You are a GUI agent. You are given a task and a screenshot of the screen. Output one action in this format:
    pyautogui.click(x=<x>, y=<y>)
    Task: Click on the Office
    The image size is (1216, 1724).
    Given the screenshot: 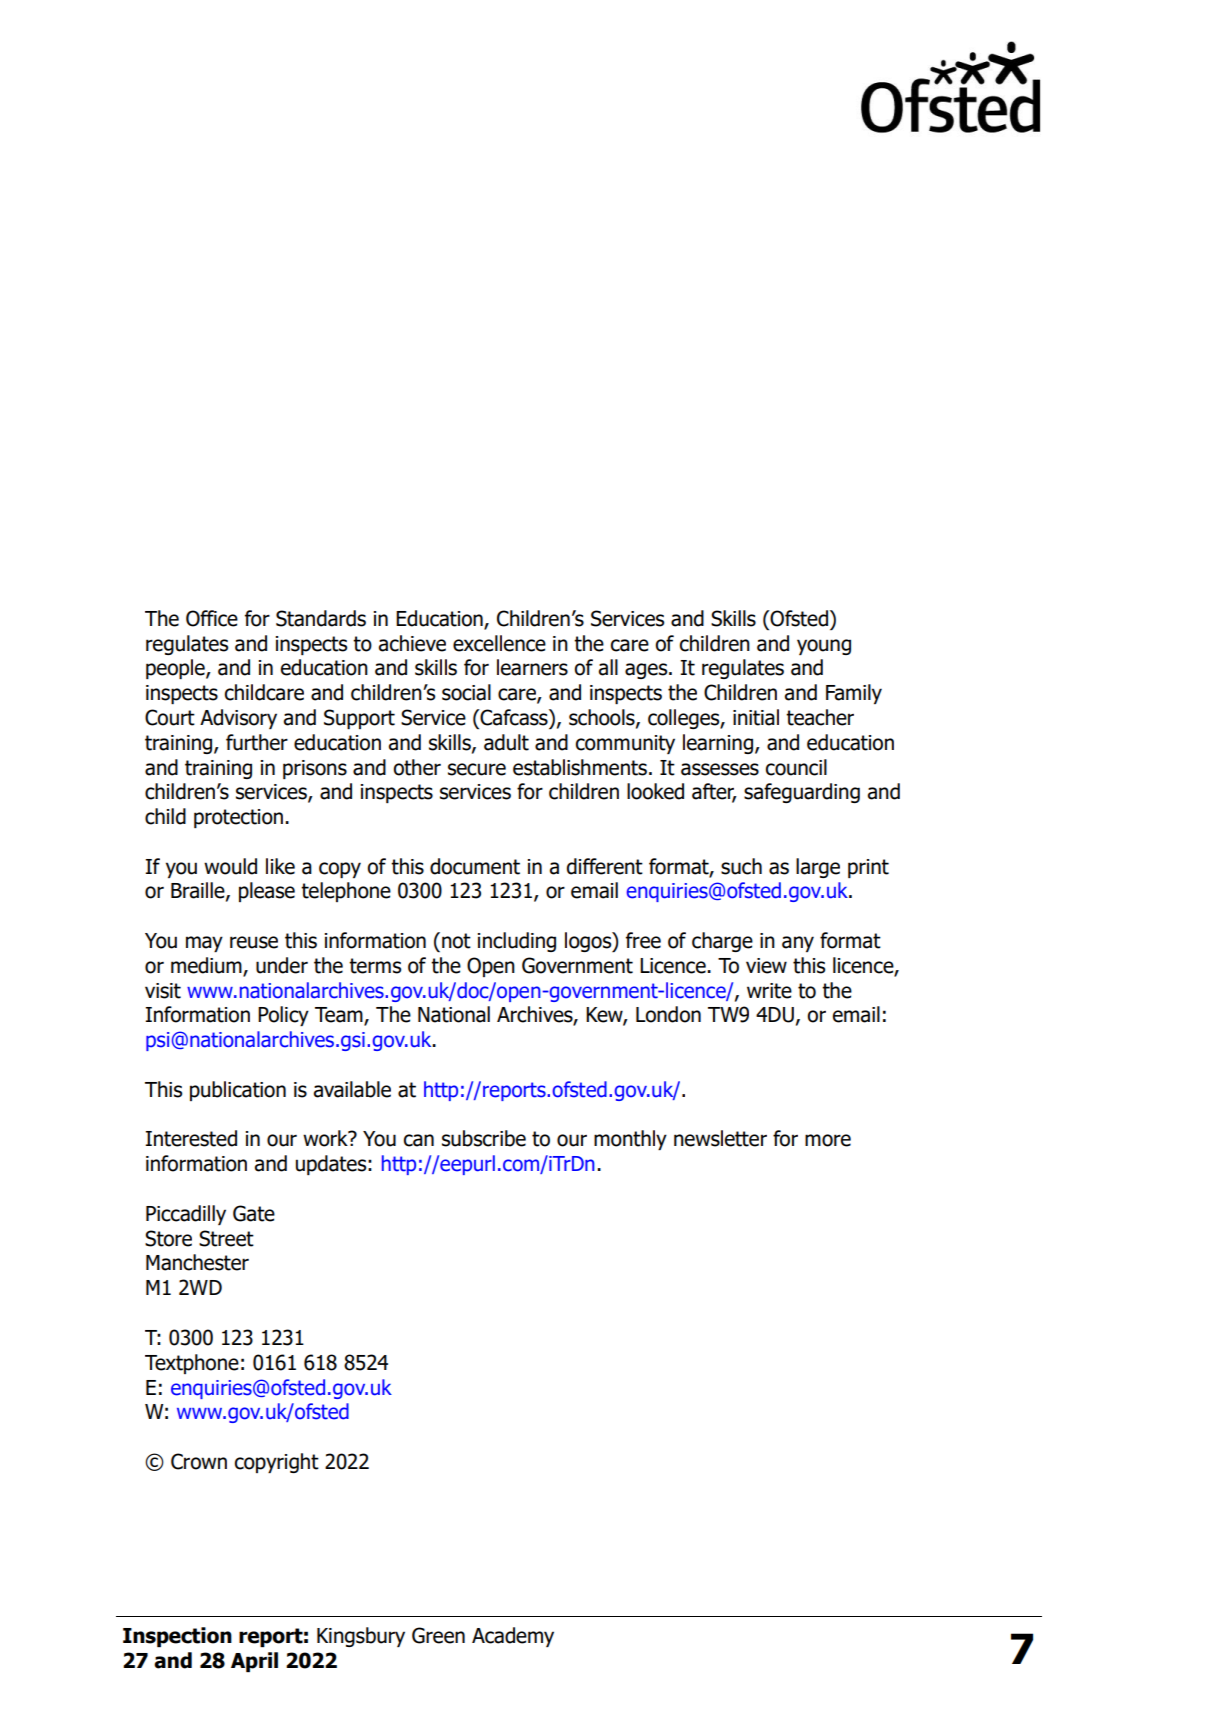 What is the action you would take?
    pyautogui.click(x=212, y=618)
